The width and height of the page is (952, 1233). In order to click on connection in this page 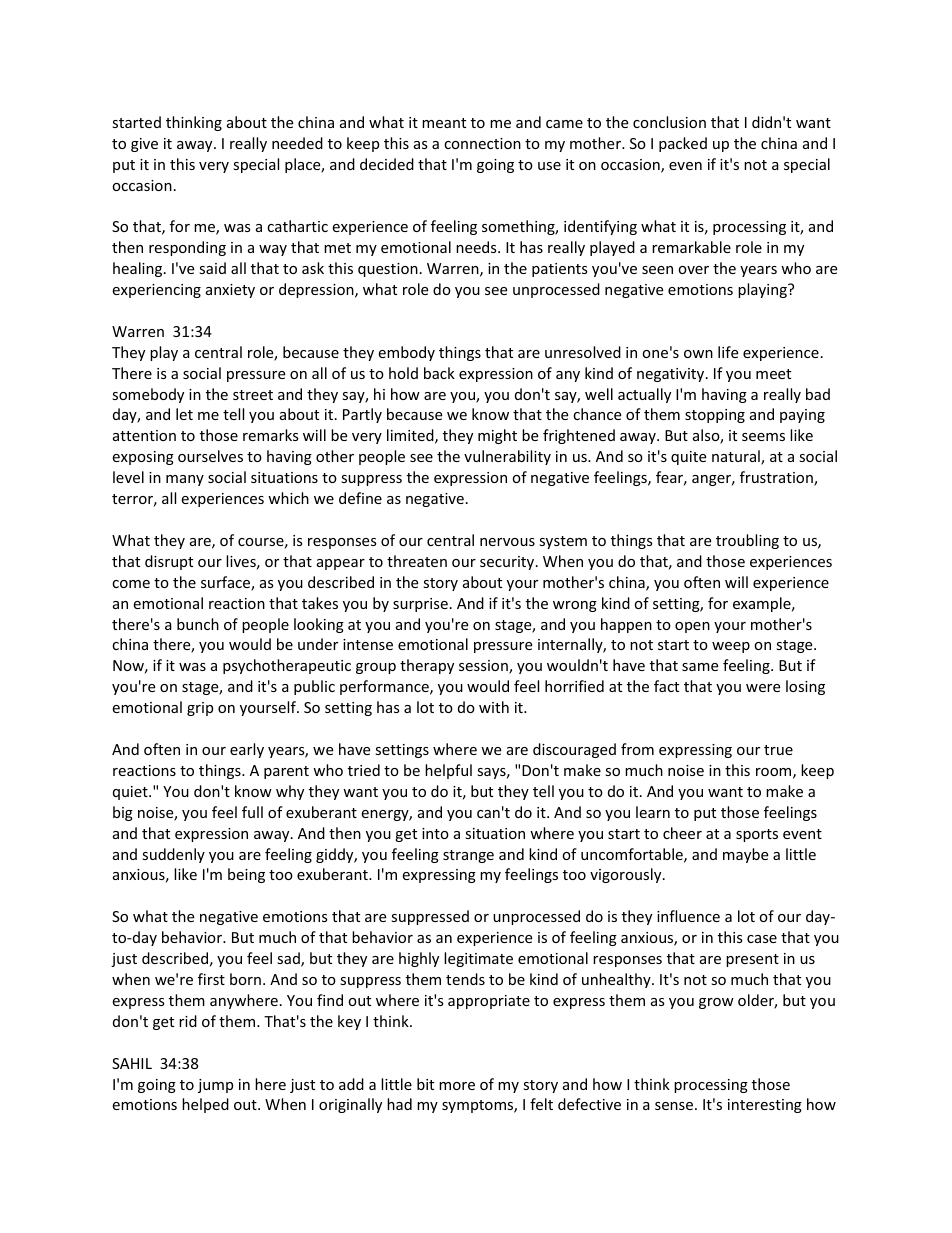, I will do `click(482, 143)`.
